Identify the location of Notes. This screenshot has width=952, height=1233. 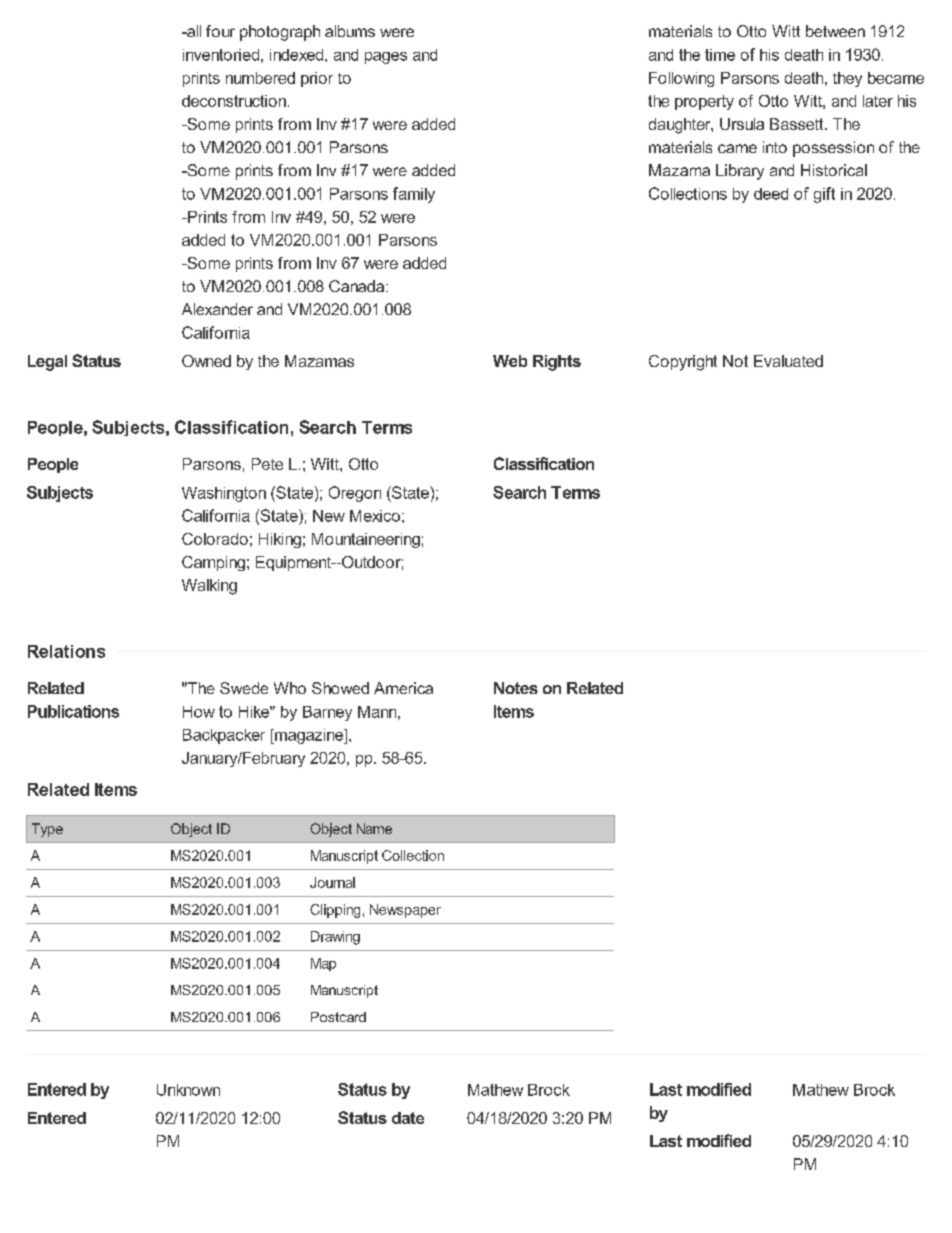
(516, 688).
